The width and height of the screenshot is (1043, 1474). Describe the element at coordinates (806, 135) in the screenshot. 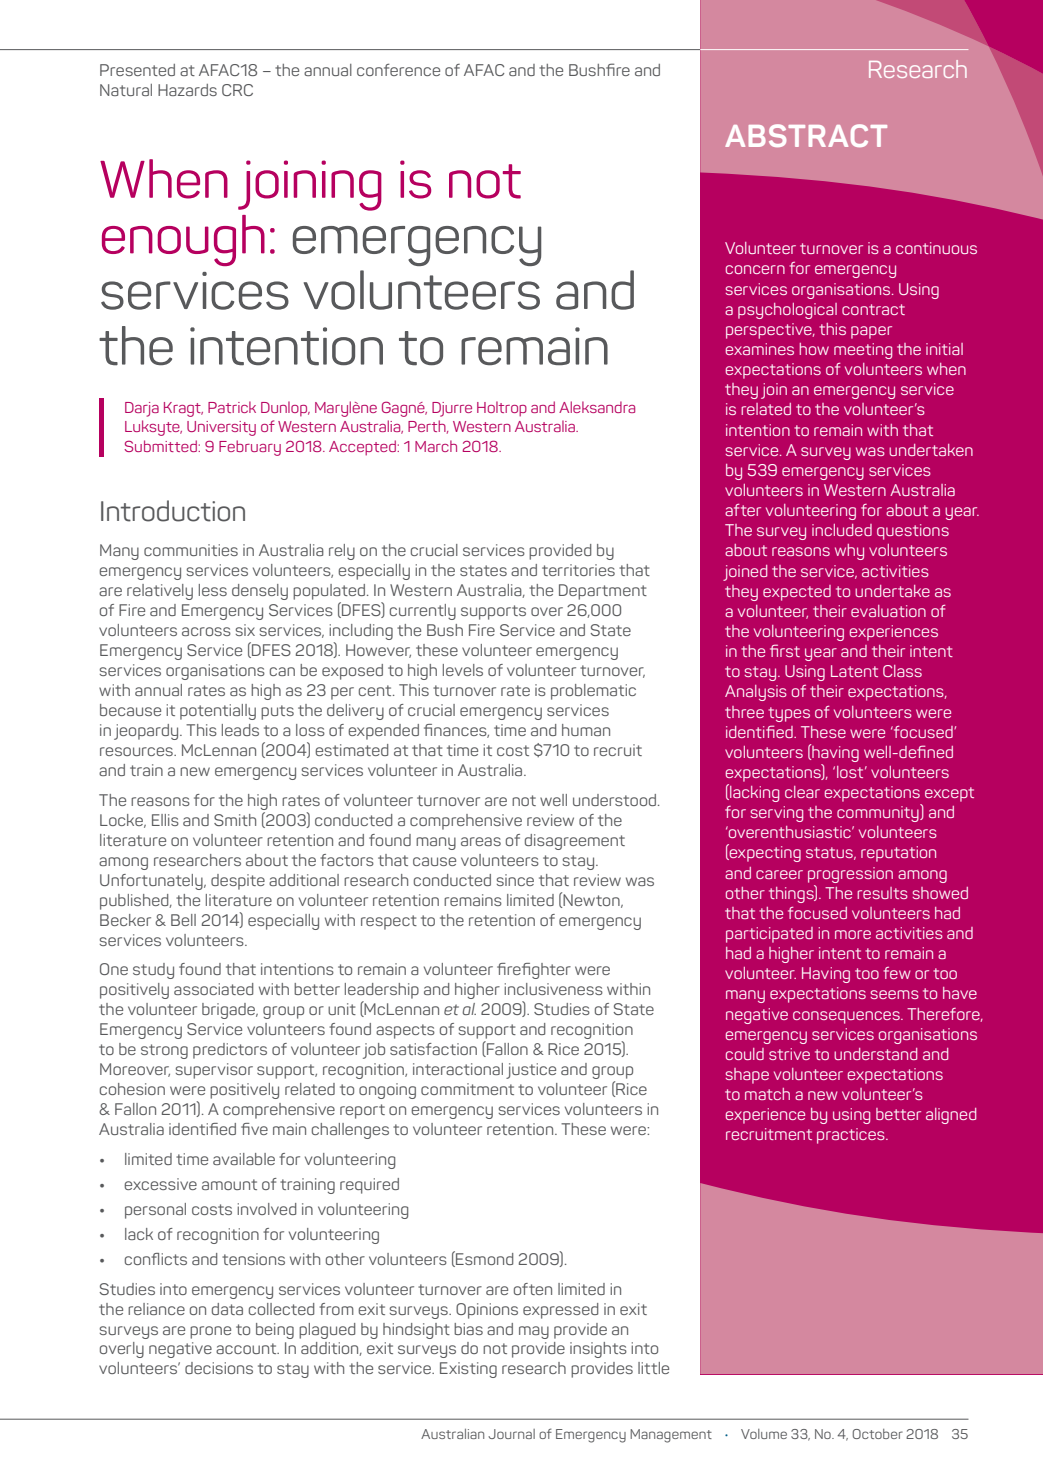

I see `ABSTRACT` at that location.
